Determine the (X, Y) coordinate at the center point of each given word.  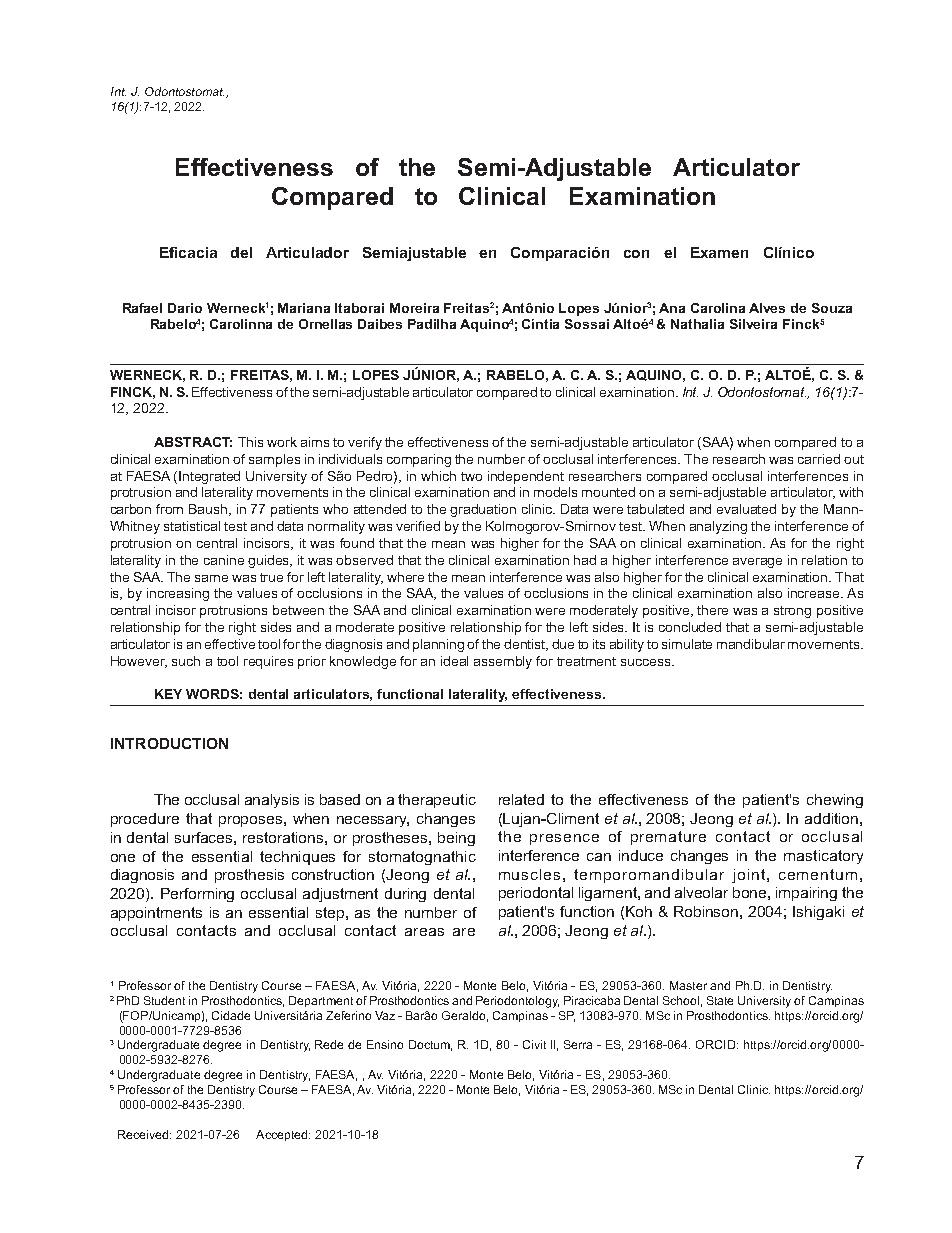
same (211, 578)
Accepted (283, 1135)
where (405, 577)
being (456, 839)
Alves (767, 308)
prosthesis (249, 876)
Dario (185, 308)
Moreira (414, 308)
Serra (578, 1044)
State (720, 1000)
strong (792, 612)
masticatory (823, 857)
